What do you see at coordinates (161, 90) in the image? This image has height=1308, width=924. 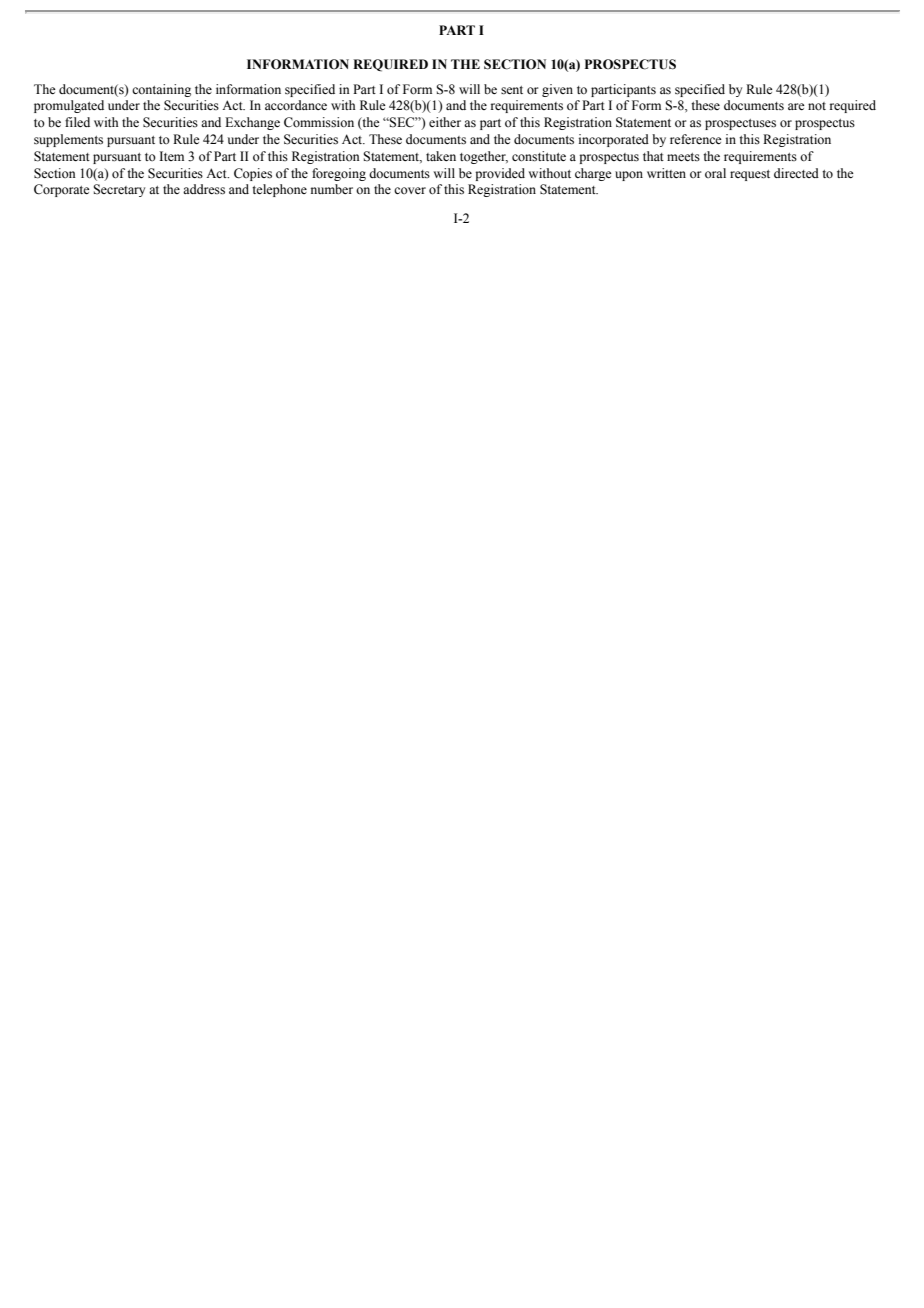 I see `containing` at bounding box center [161, 90].
